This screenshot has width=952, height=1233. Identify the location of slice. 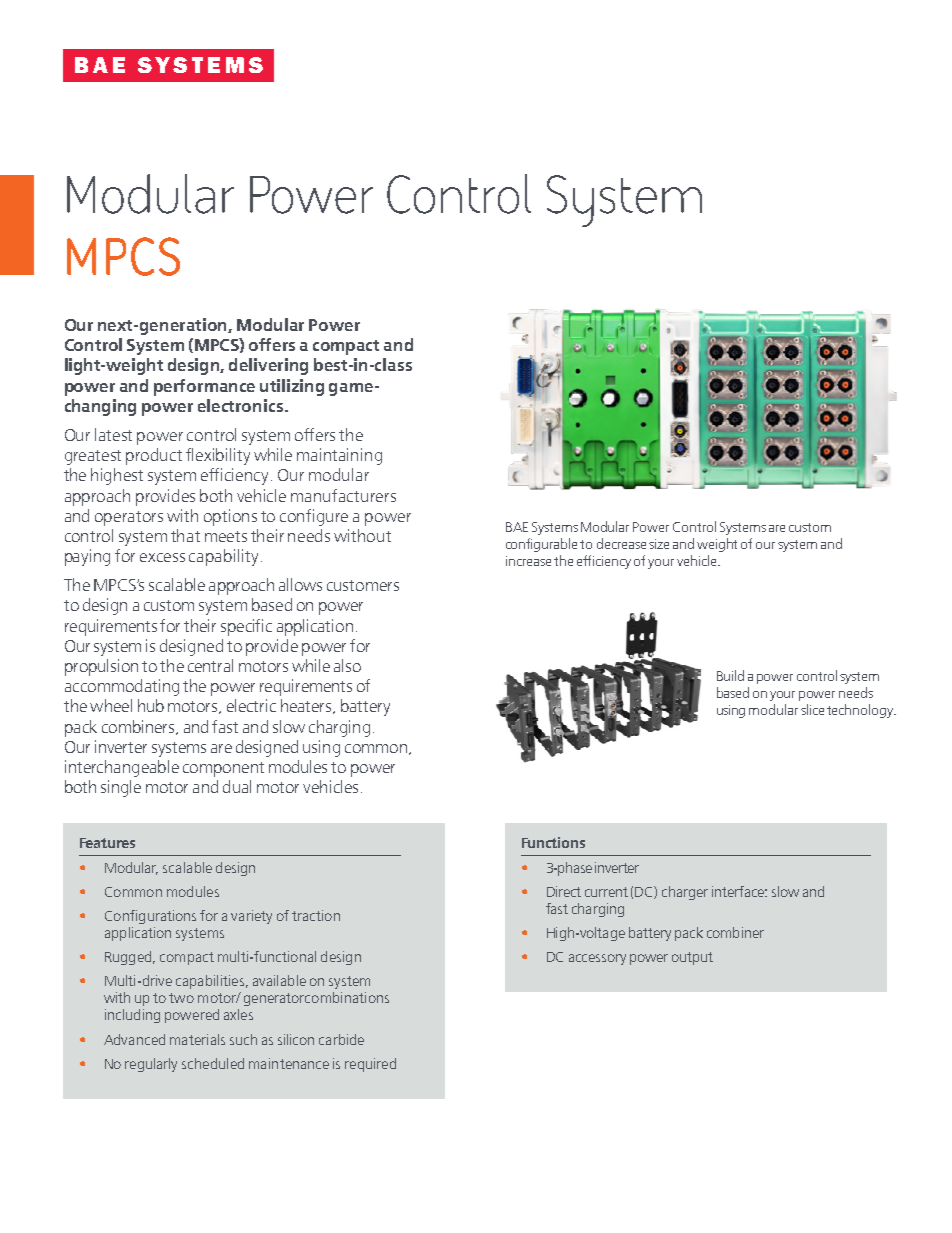
(812, 709).
